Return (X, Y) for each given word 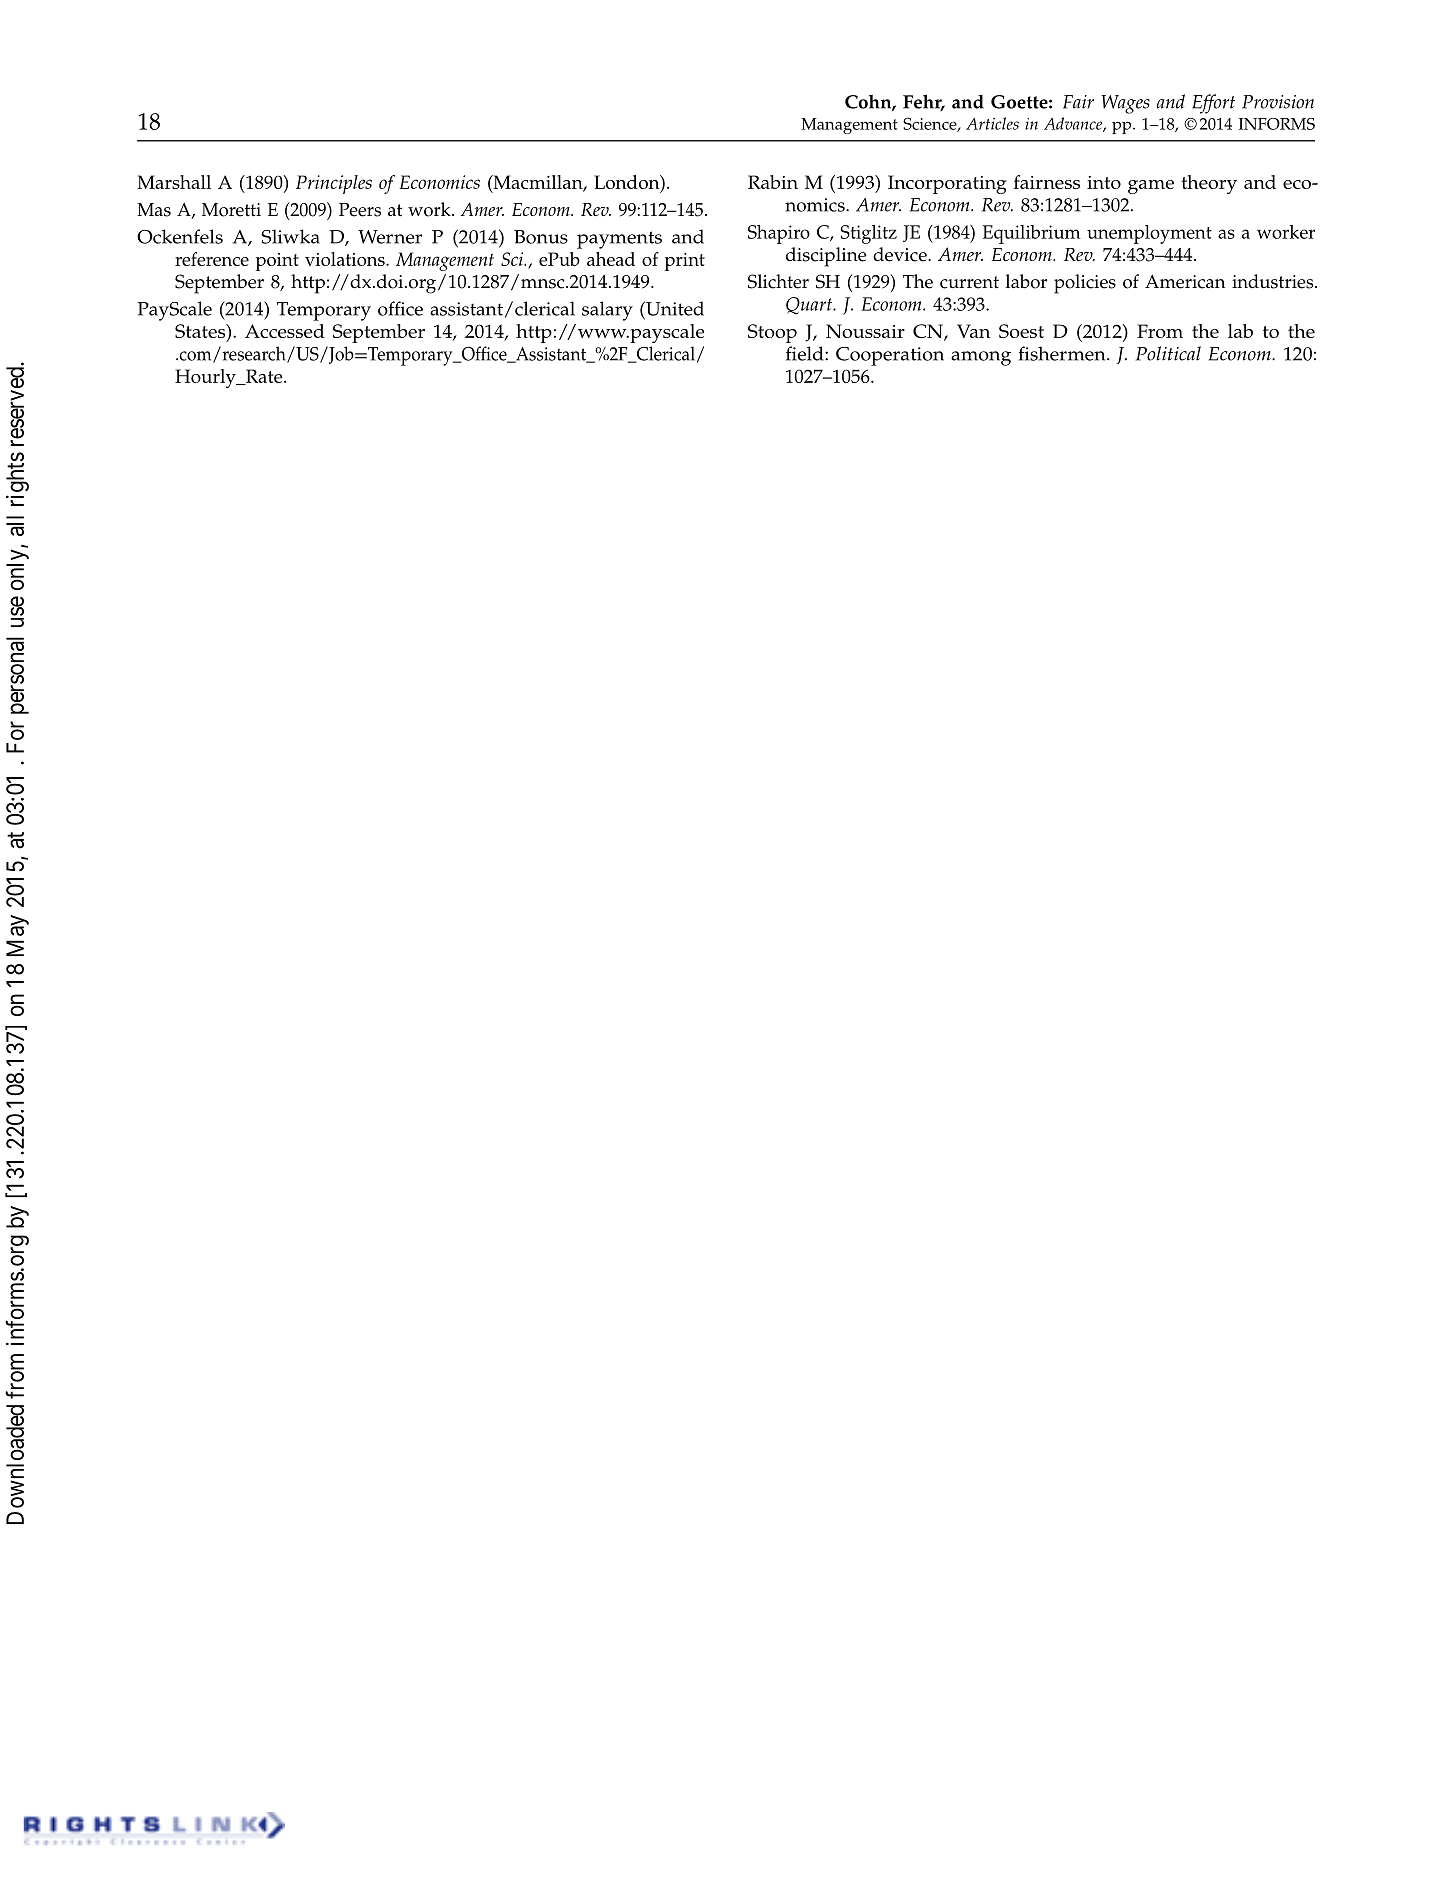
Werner (390, 237)
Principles (334, 184)
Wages (1125, 104)
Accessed (285, 331)
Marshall (174, 182)
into (1104, 182)
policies (1085, 284)
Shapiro (779, 234)
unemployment (1149, 234)
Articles (992, 123)
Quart (810, 306)
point (277, 262)
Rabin (773, 182)
